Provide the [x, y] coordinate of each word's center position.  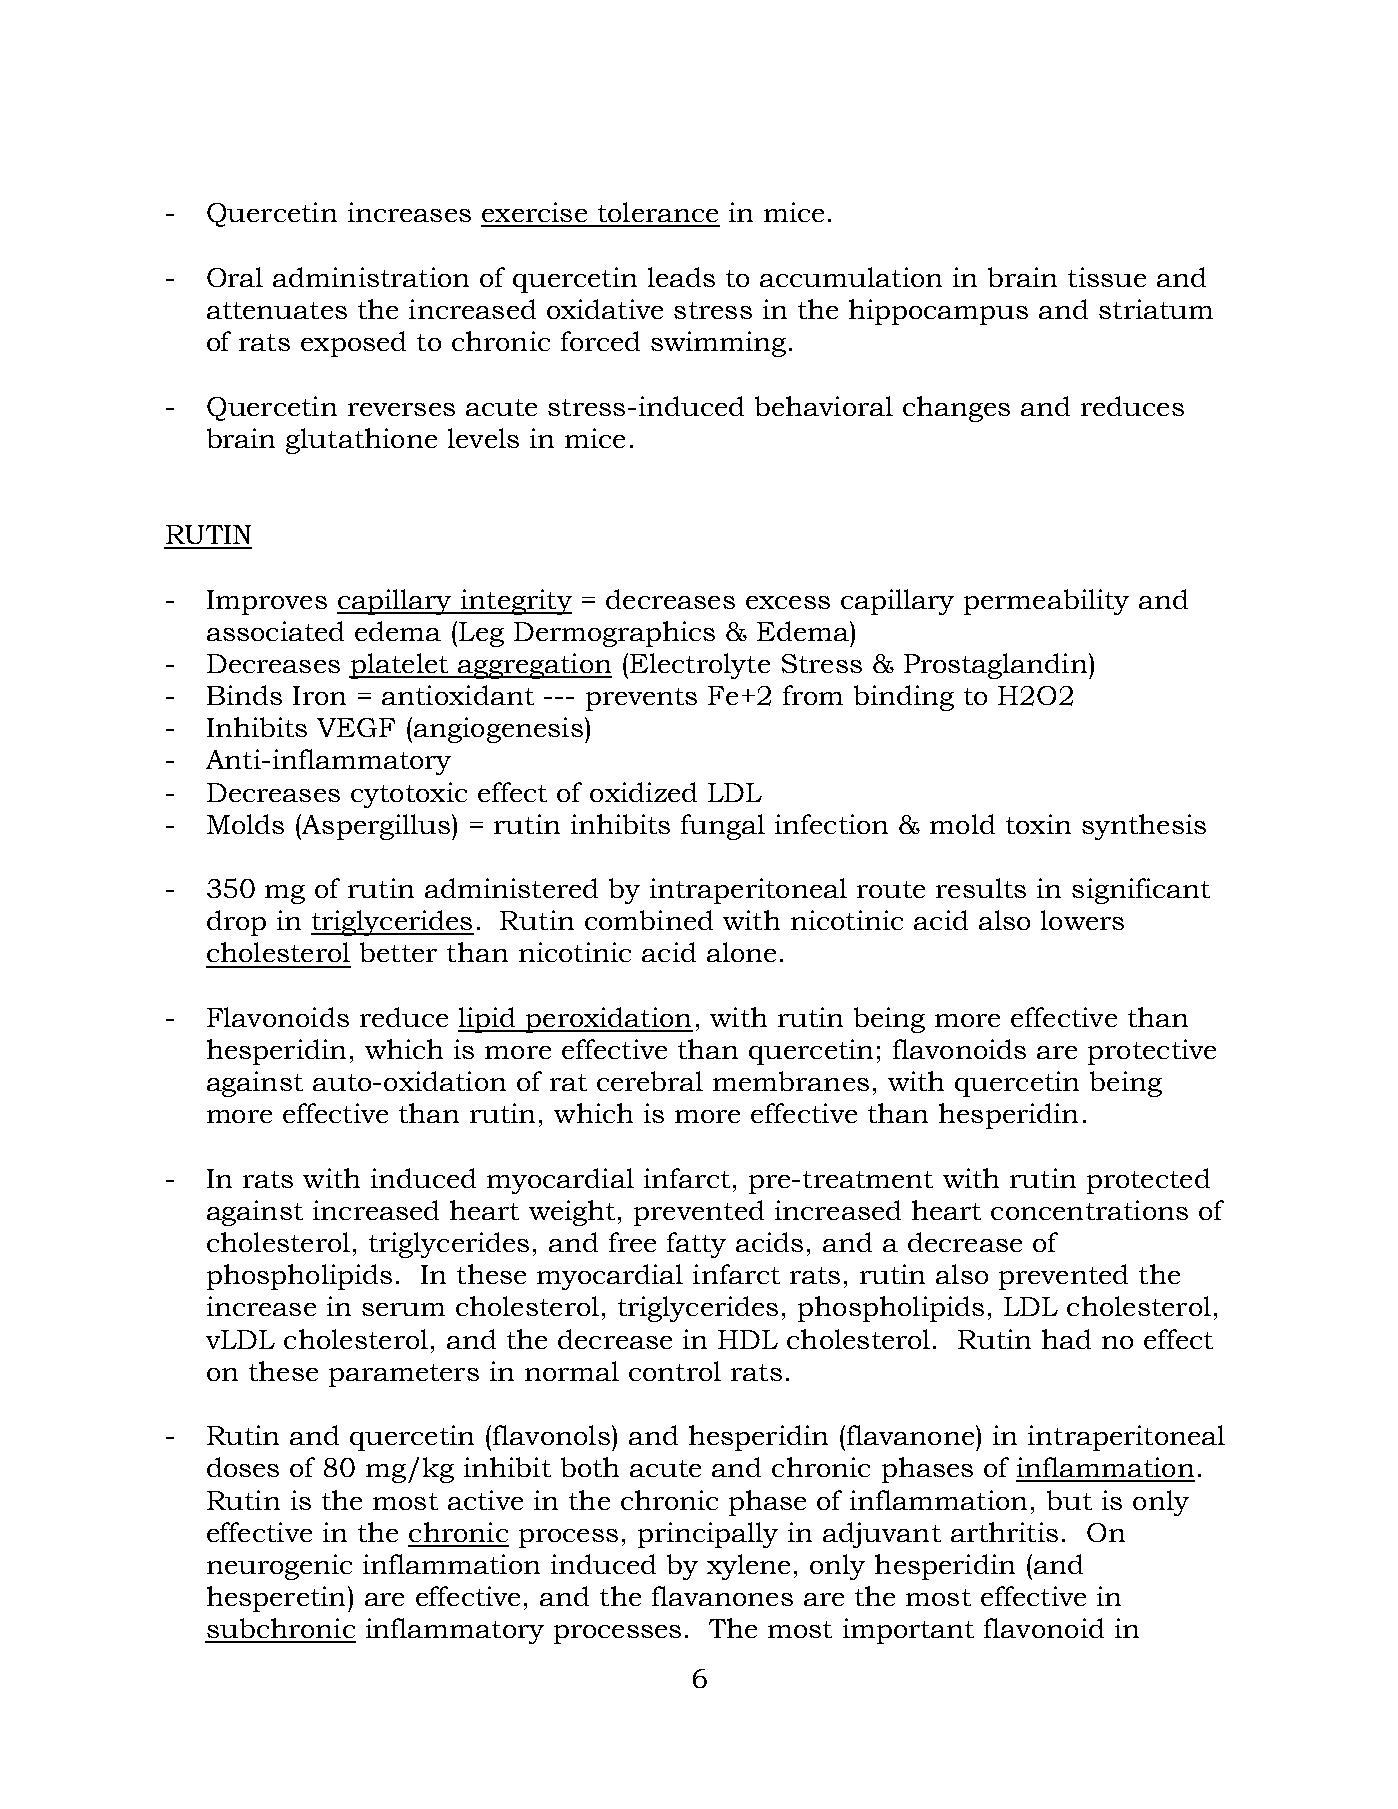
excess [788, 602]
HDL [748, 1339]
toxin [1038, 824]
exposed [353, 344]
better [398, 952]
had [1066, 1339]
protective [1152, 1052]
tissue [1107, 277]
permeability [1046, 602]
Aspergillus [375, 827]
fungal [723, 827]
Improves [267, 602]
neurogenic [279, 1567]
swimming [718, 344]
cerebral [650, 1081]
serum [403, 1309]
